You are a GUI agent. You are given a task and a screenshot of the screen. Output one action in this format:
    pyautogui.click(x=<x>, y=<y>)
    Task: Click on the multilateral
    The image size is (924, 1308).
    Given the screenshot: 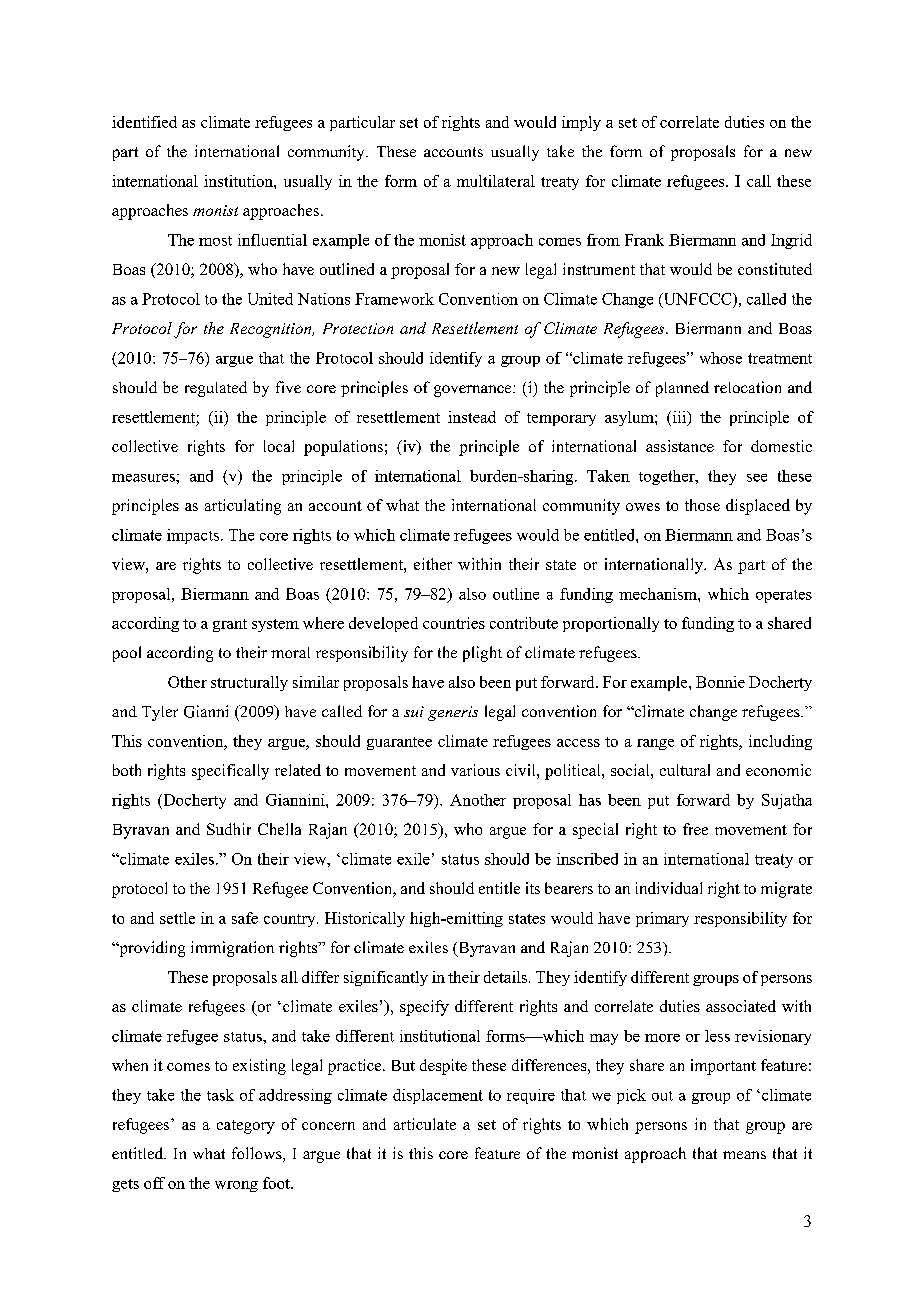 What is the action you would take?
    pyautogui.click(x=496, y=181)
